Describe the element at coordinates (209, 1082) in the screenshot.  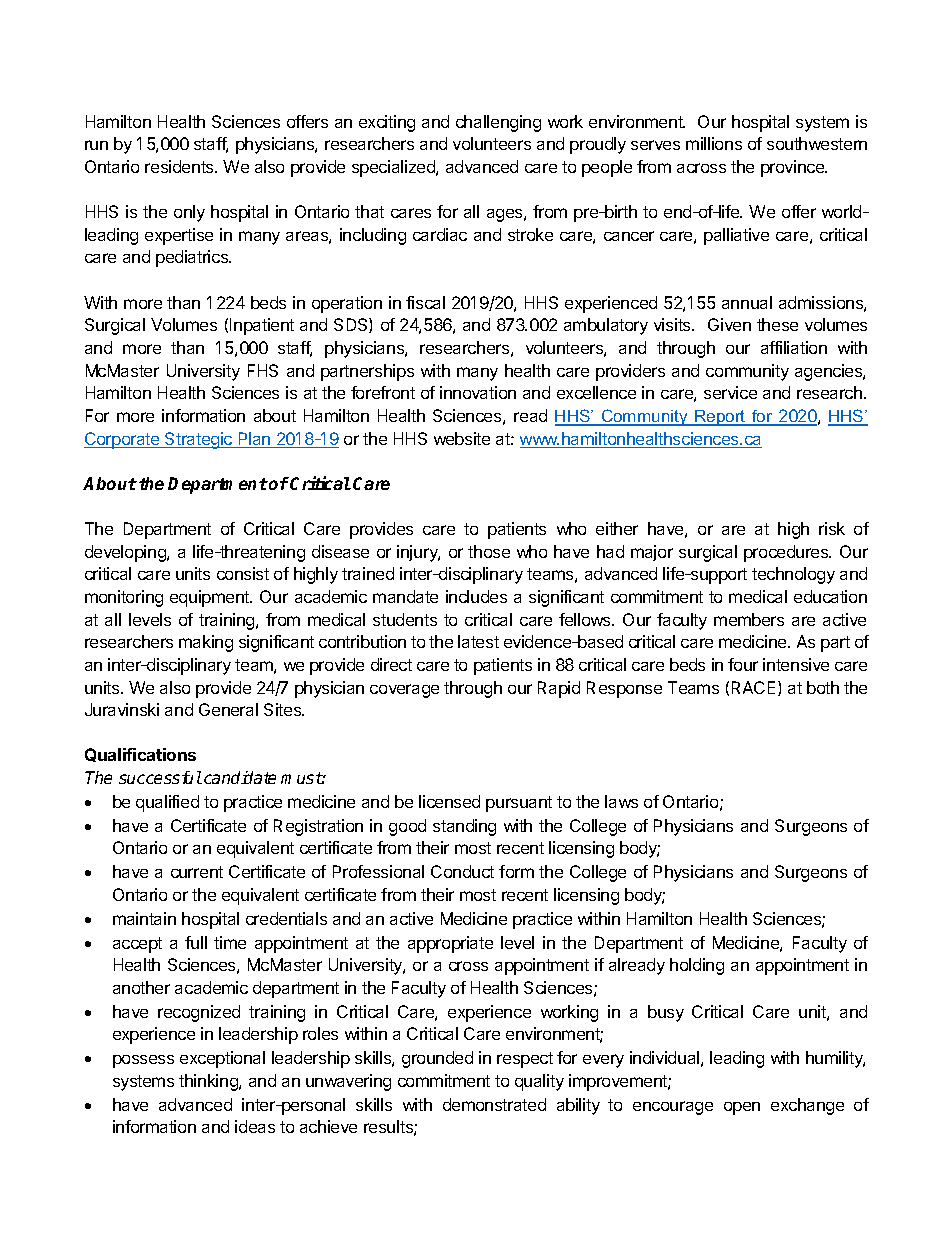
I see `thinking` at that location.
